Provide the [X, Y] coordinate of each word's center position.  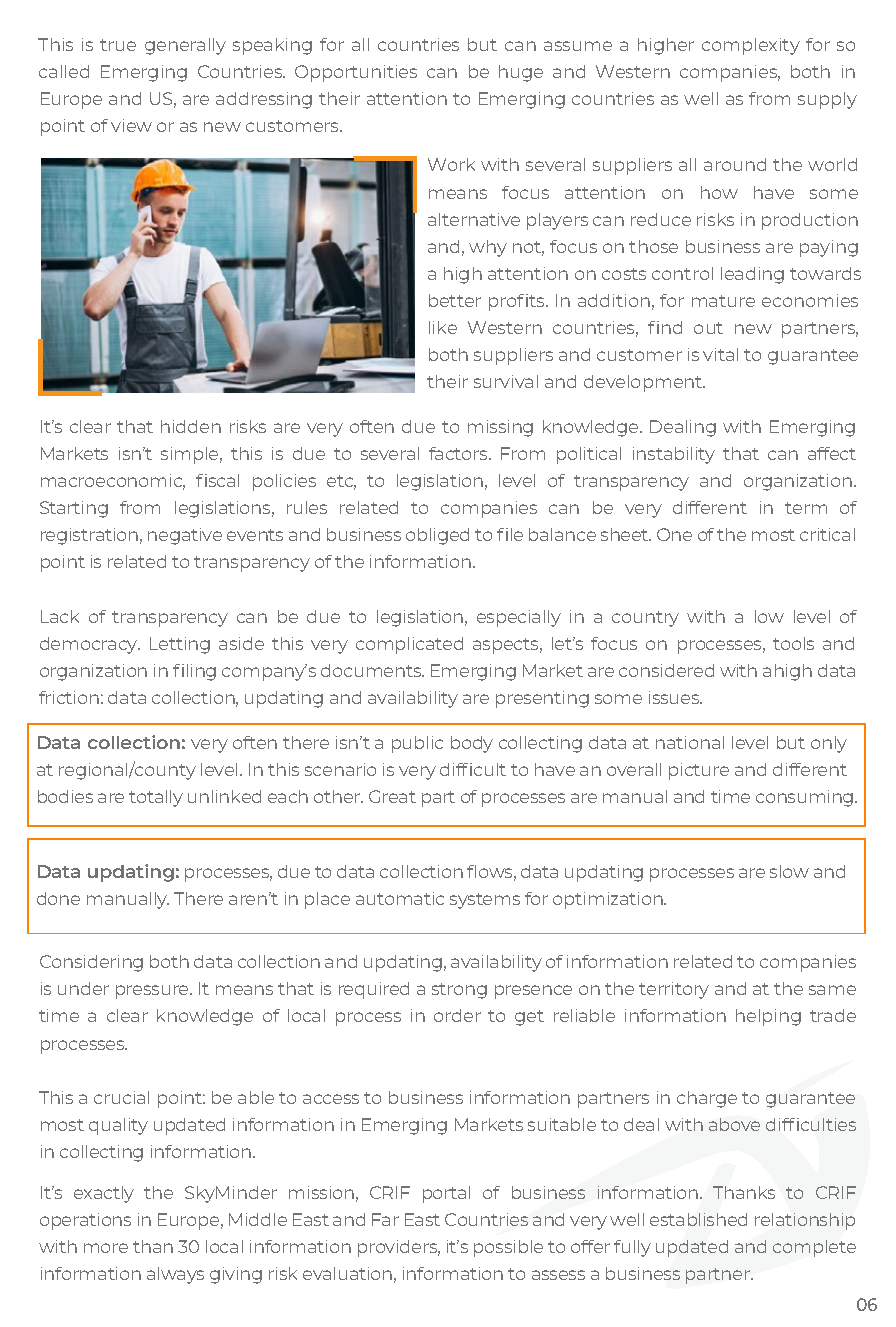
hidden [191, 426]
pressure [153, 992]
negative [185, 536]
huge [521, 73]
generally [185, 46]
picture [699, 771]
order [457, 1015]
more [106, 1248]
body [472, 744]
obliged [437, 536]
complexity [751, 46]
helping [768, 1017]
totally [156, 798]
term [806, 508]
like [443, 327]
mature [723, 301]
